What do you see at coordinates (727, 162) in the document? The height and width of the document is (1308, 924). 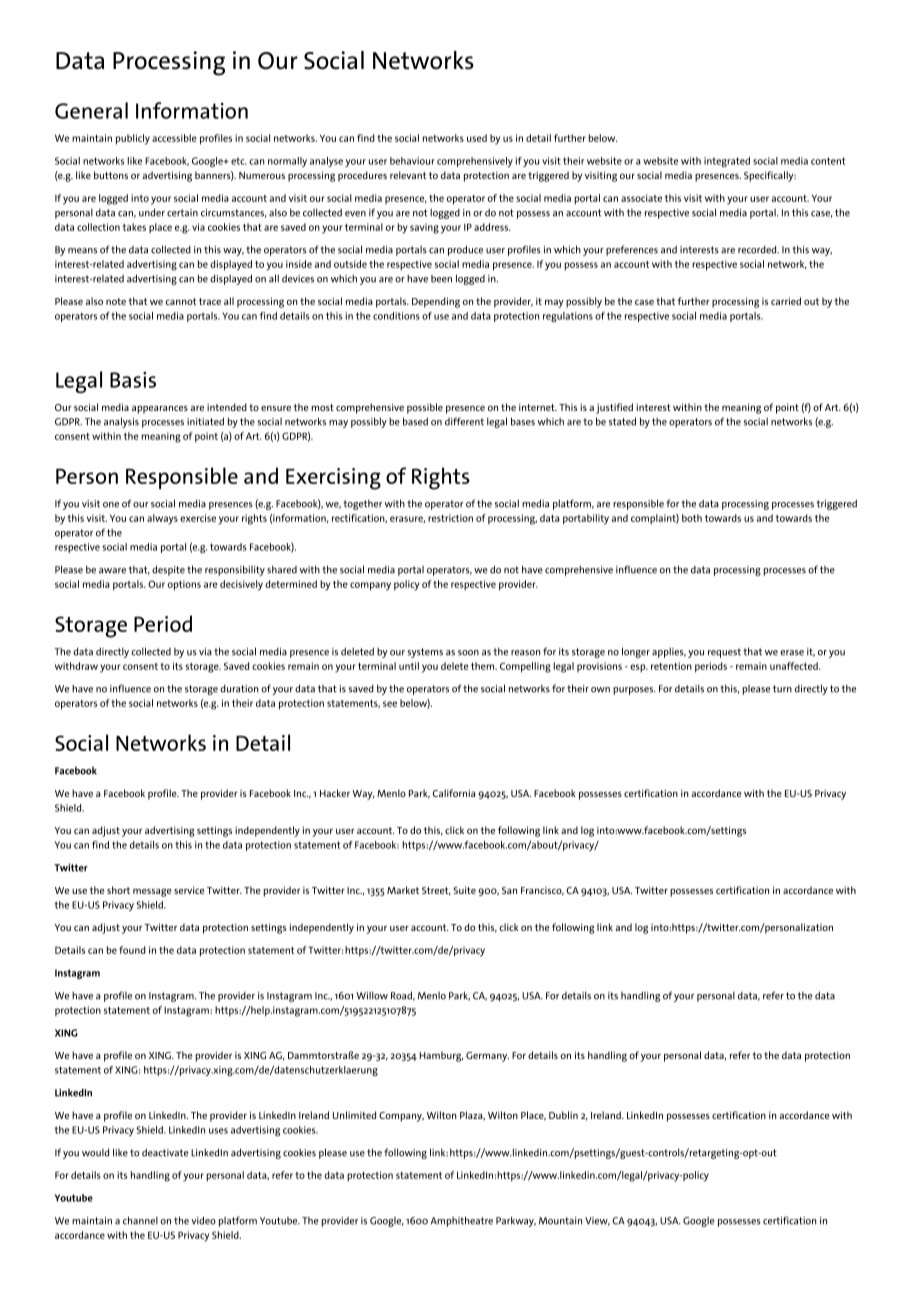 I see `integrated` at bounding box center [727, 162].
